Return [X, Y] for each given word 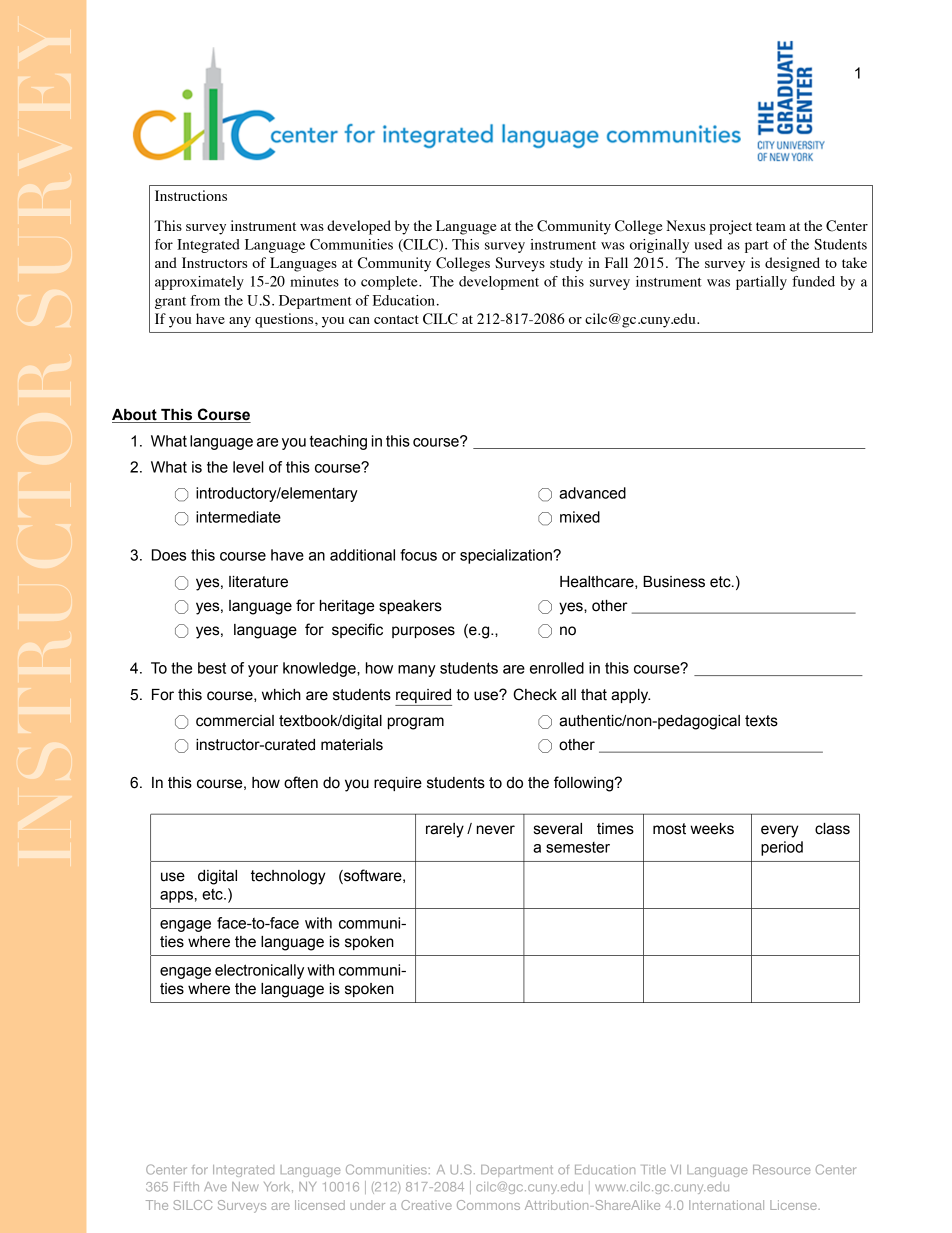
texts [761, 721]
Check [535, 694]
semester [578, 847]
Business [674, 582]
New [245, 1187]
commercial [235, 721]
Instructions [191, 195]
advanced [592, 493]
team [771, 226]
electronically [259, 971]
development [499, 283]
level [248, 467]
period [782, 848]
